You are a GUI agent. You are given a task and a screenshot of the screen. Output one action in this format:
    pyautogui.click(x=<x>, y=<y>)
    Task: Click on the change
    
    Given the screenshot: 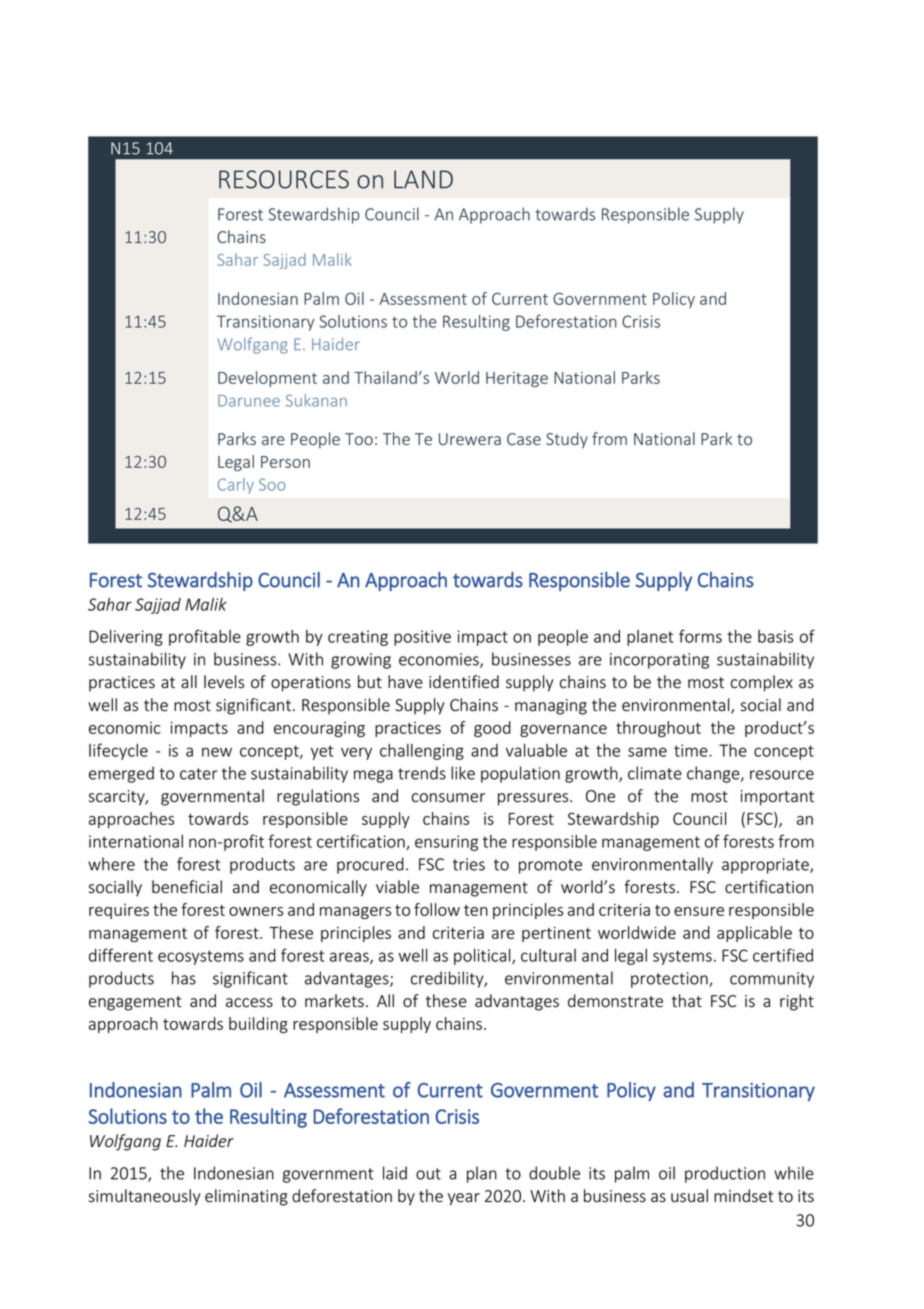 What is the action you would take?
    pyautogui.click(x=714, y=774)
